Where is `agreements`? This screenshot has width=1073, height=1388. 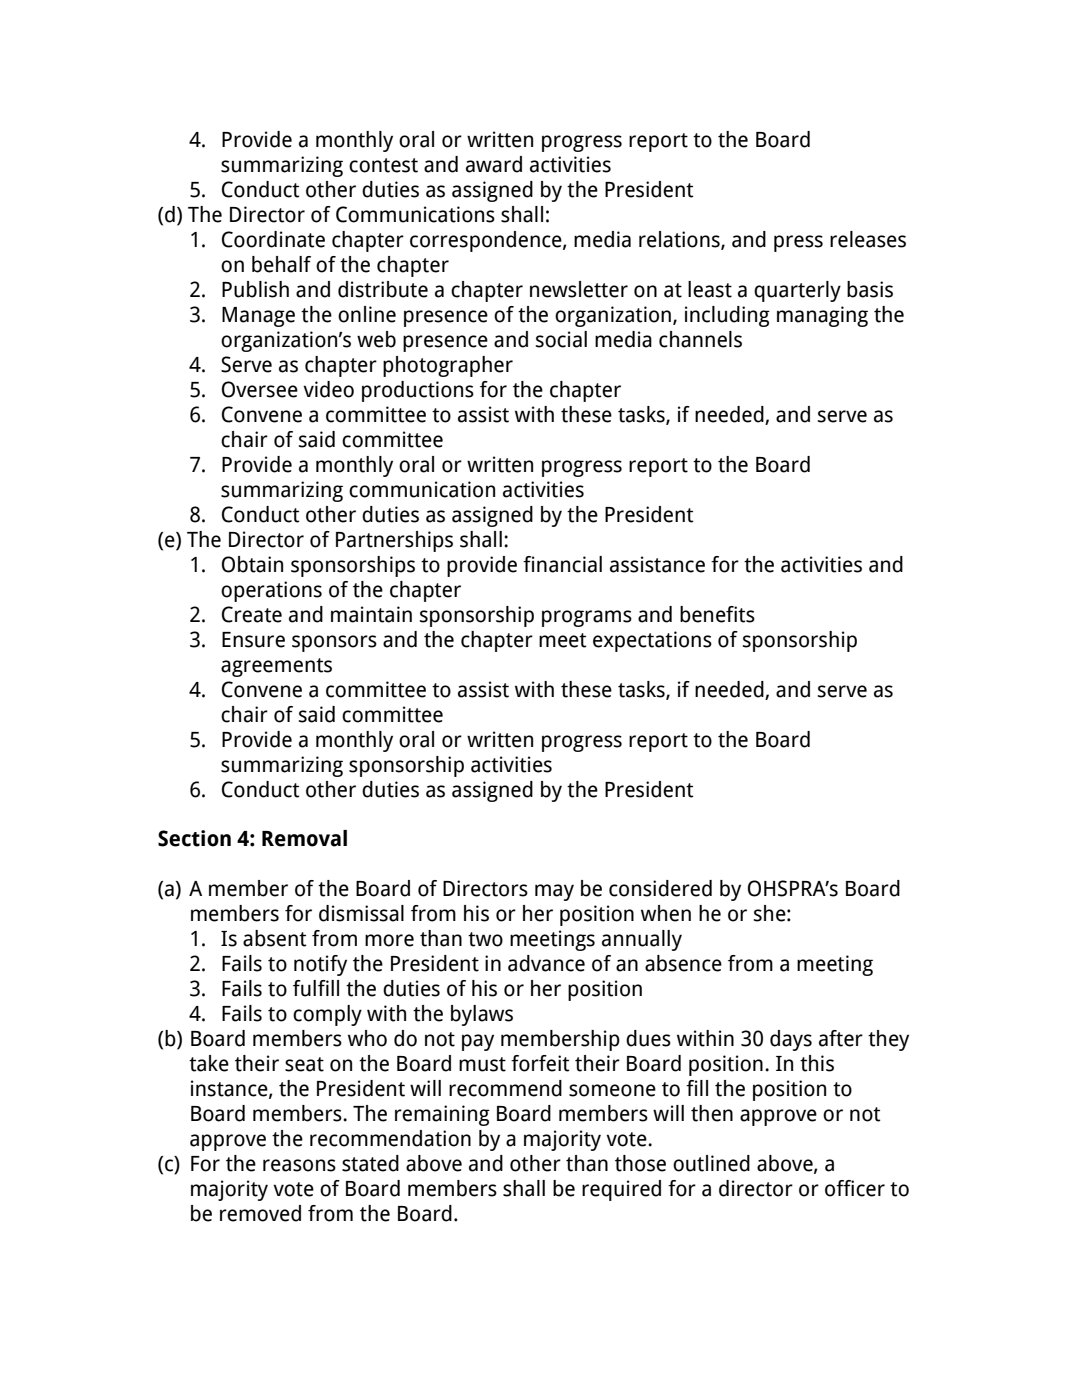
agreements is located at coordinates (276, 667).
